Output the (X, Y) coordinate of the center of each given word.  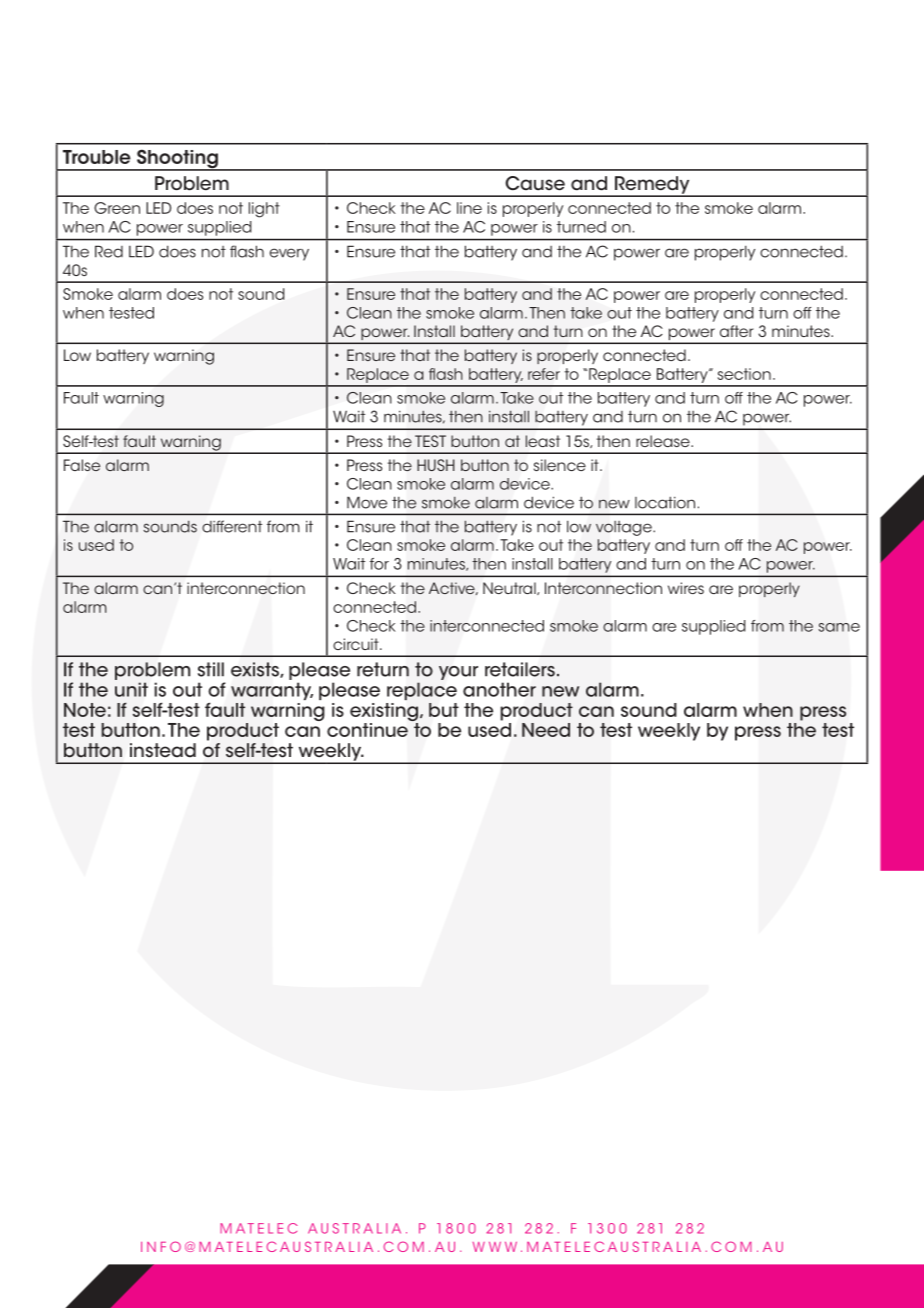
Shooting (177, 160)
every (289, 254)
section (744, 374)
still (211, 669)
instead (163, 750)
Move (367, 502)
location (665, 502)
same (839, 627)
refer (544, 374)
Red (109, 251)
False (82, 465)
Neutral (510, 588)
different (232, 526)
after (736, 331)
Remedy (652, 186)
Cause (535, 183)
